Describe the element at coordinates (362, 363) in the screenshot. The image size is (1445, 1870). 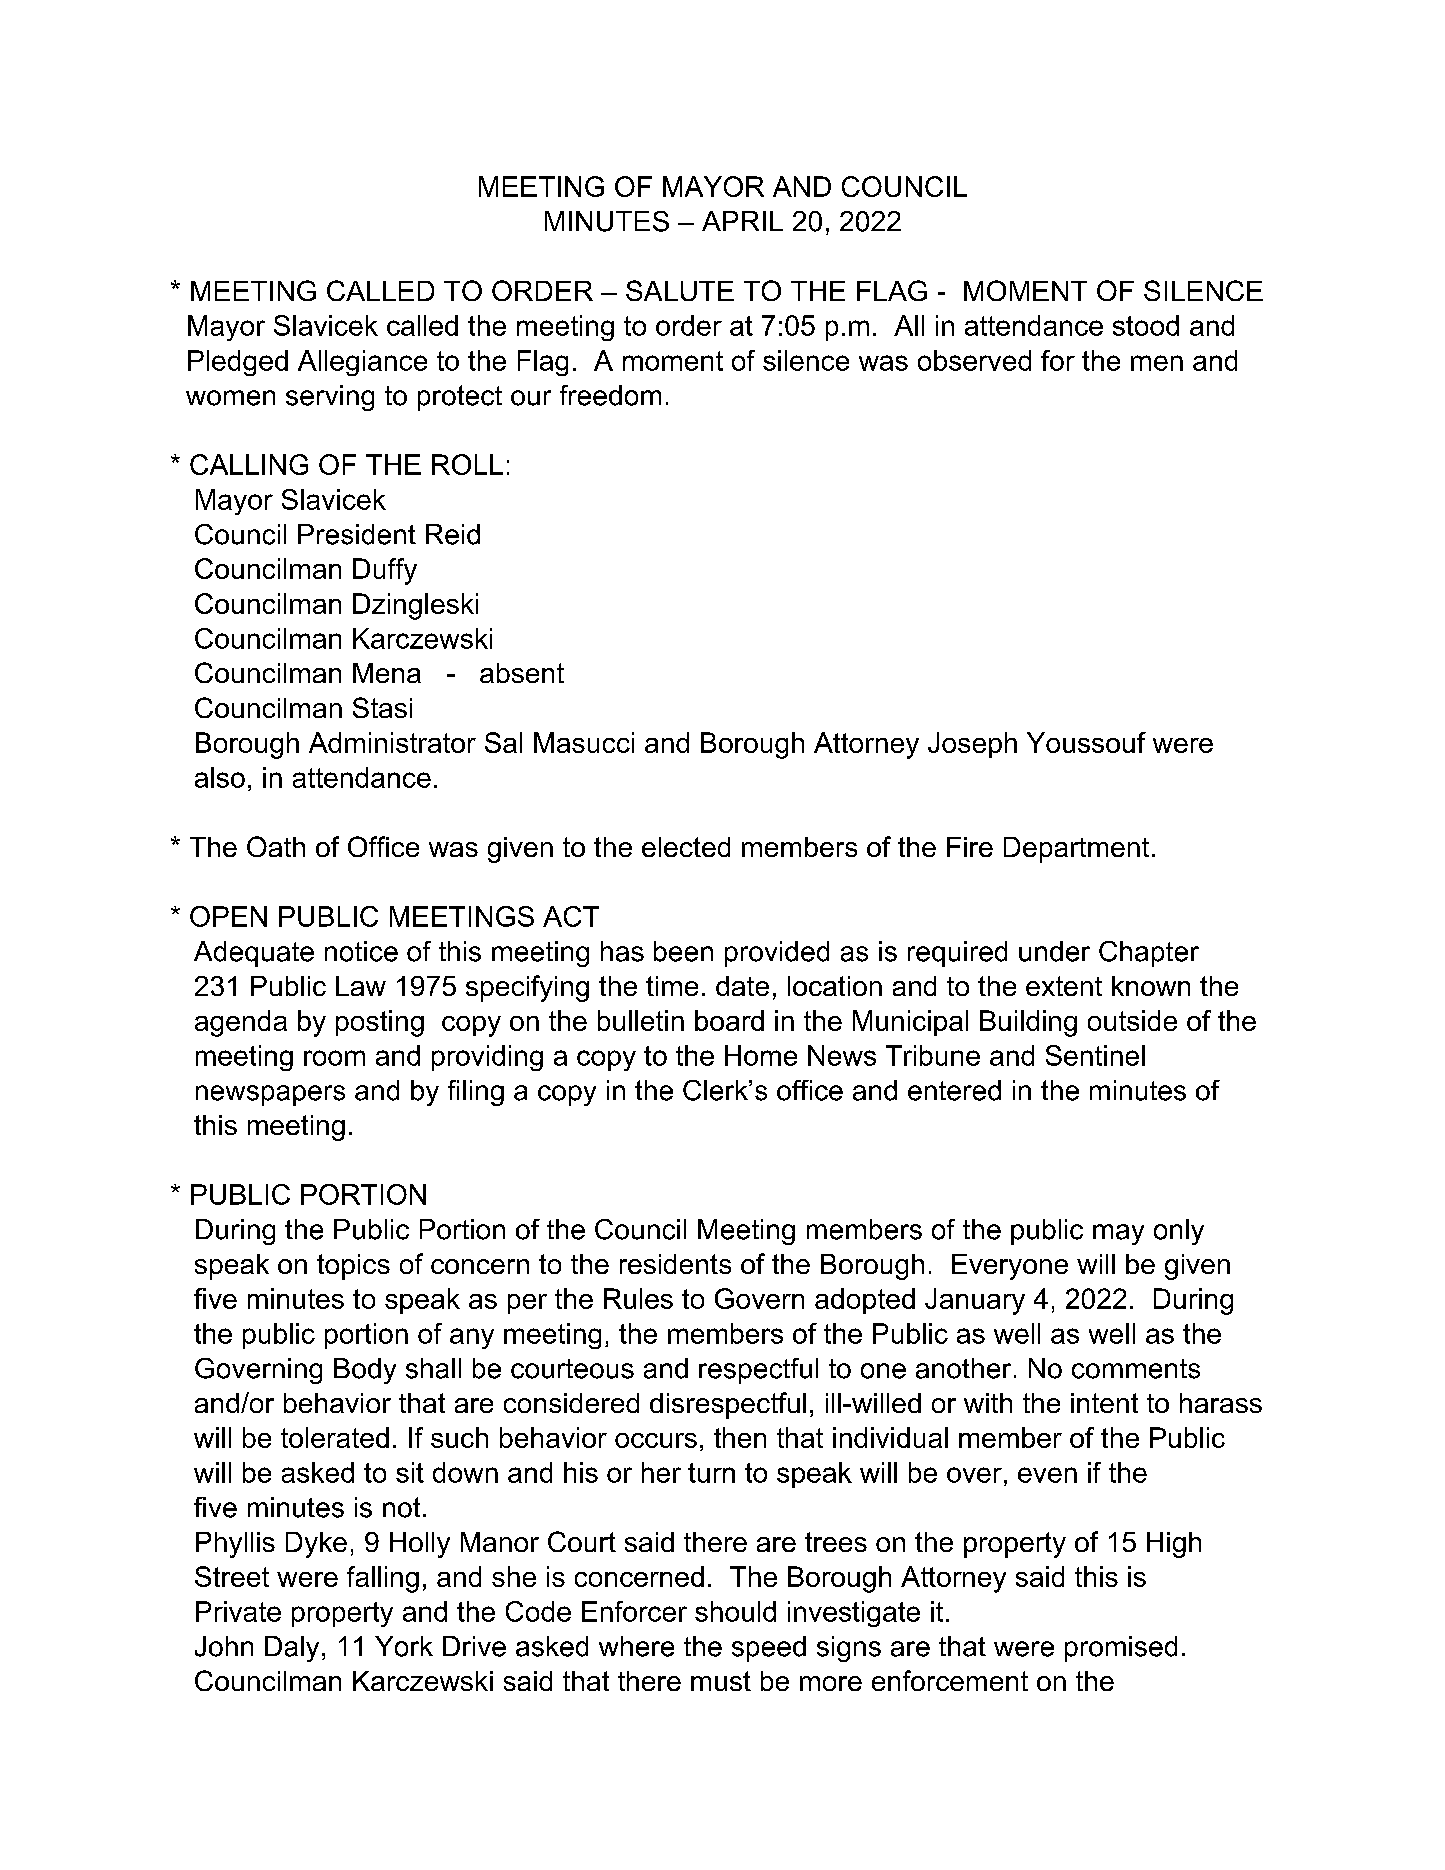
I see `Allegiance` at that location.
